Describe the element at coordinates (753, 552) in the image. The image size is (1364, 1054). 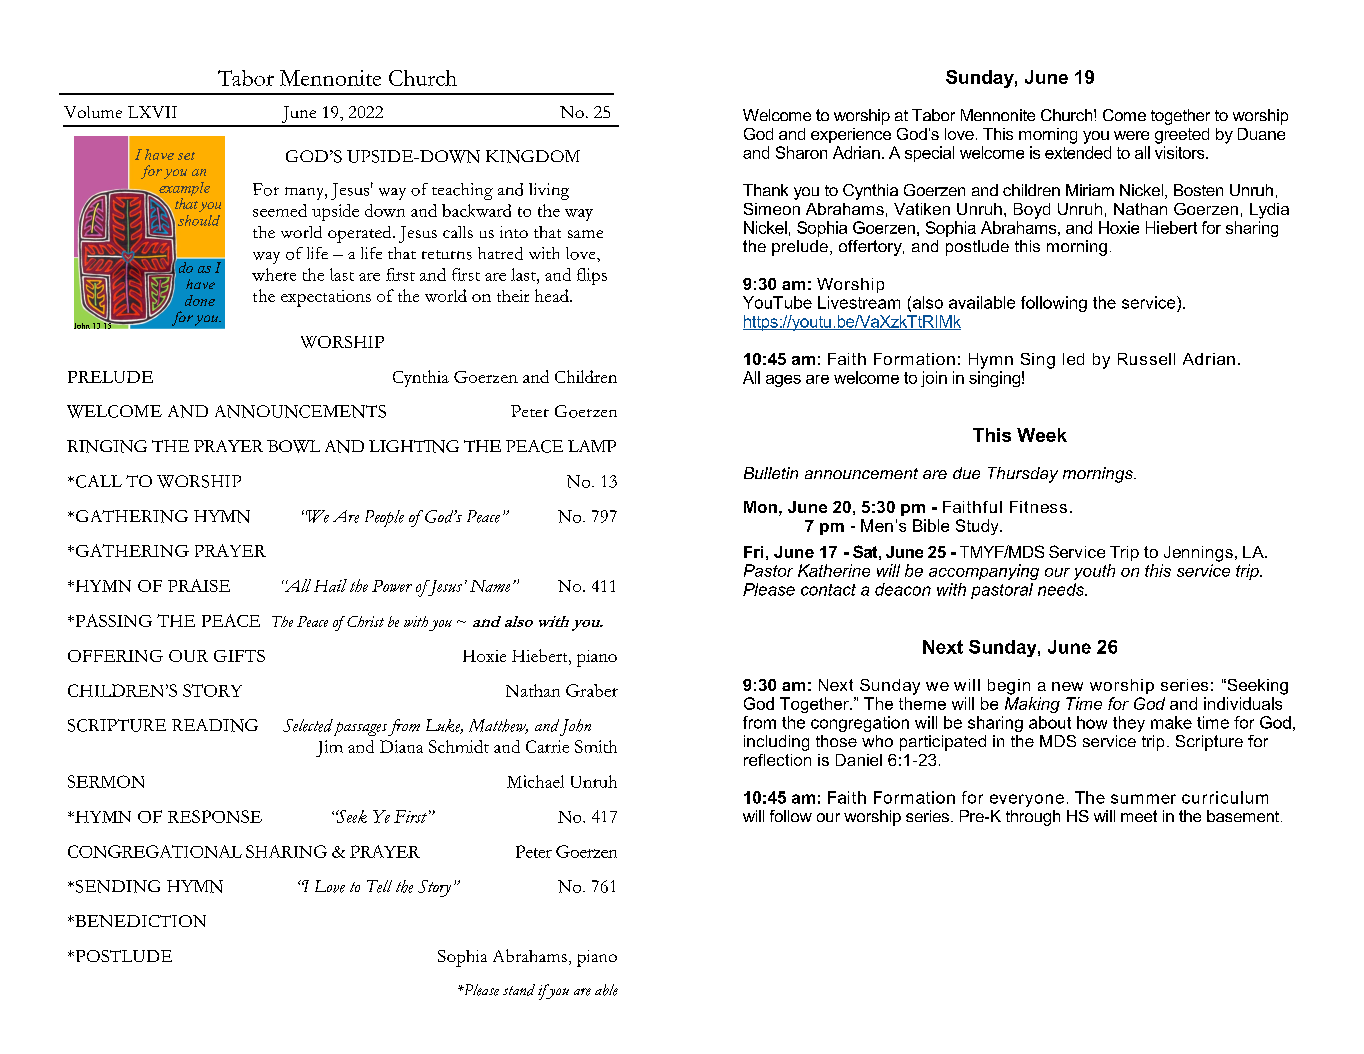
I see `Fri` at that location.
